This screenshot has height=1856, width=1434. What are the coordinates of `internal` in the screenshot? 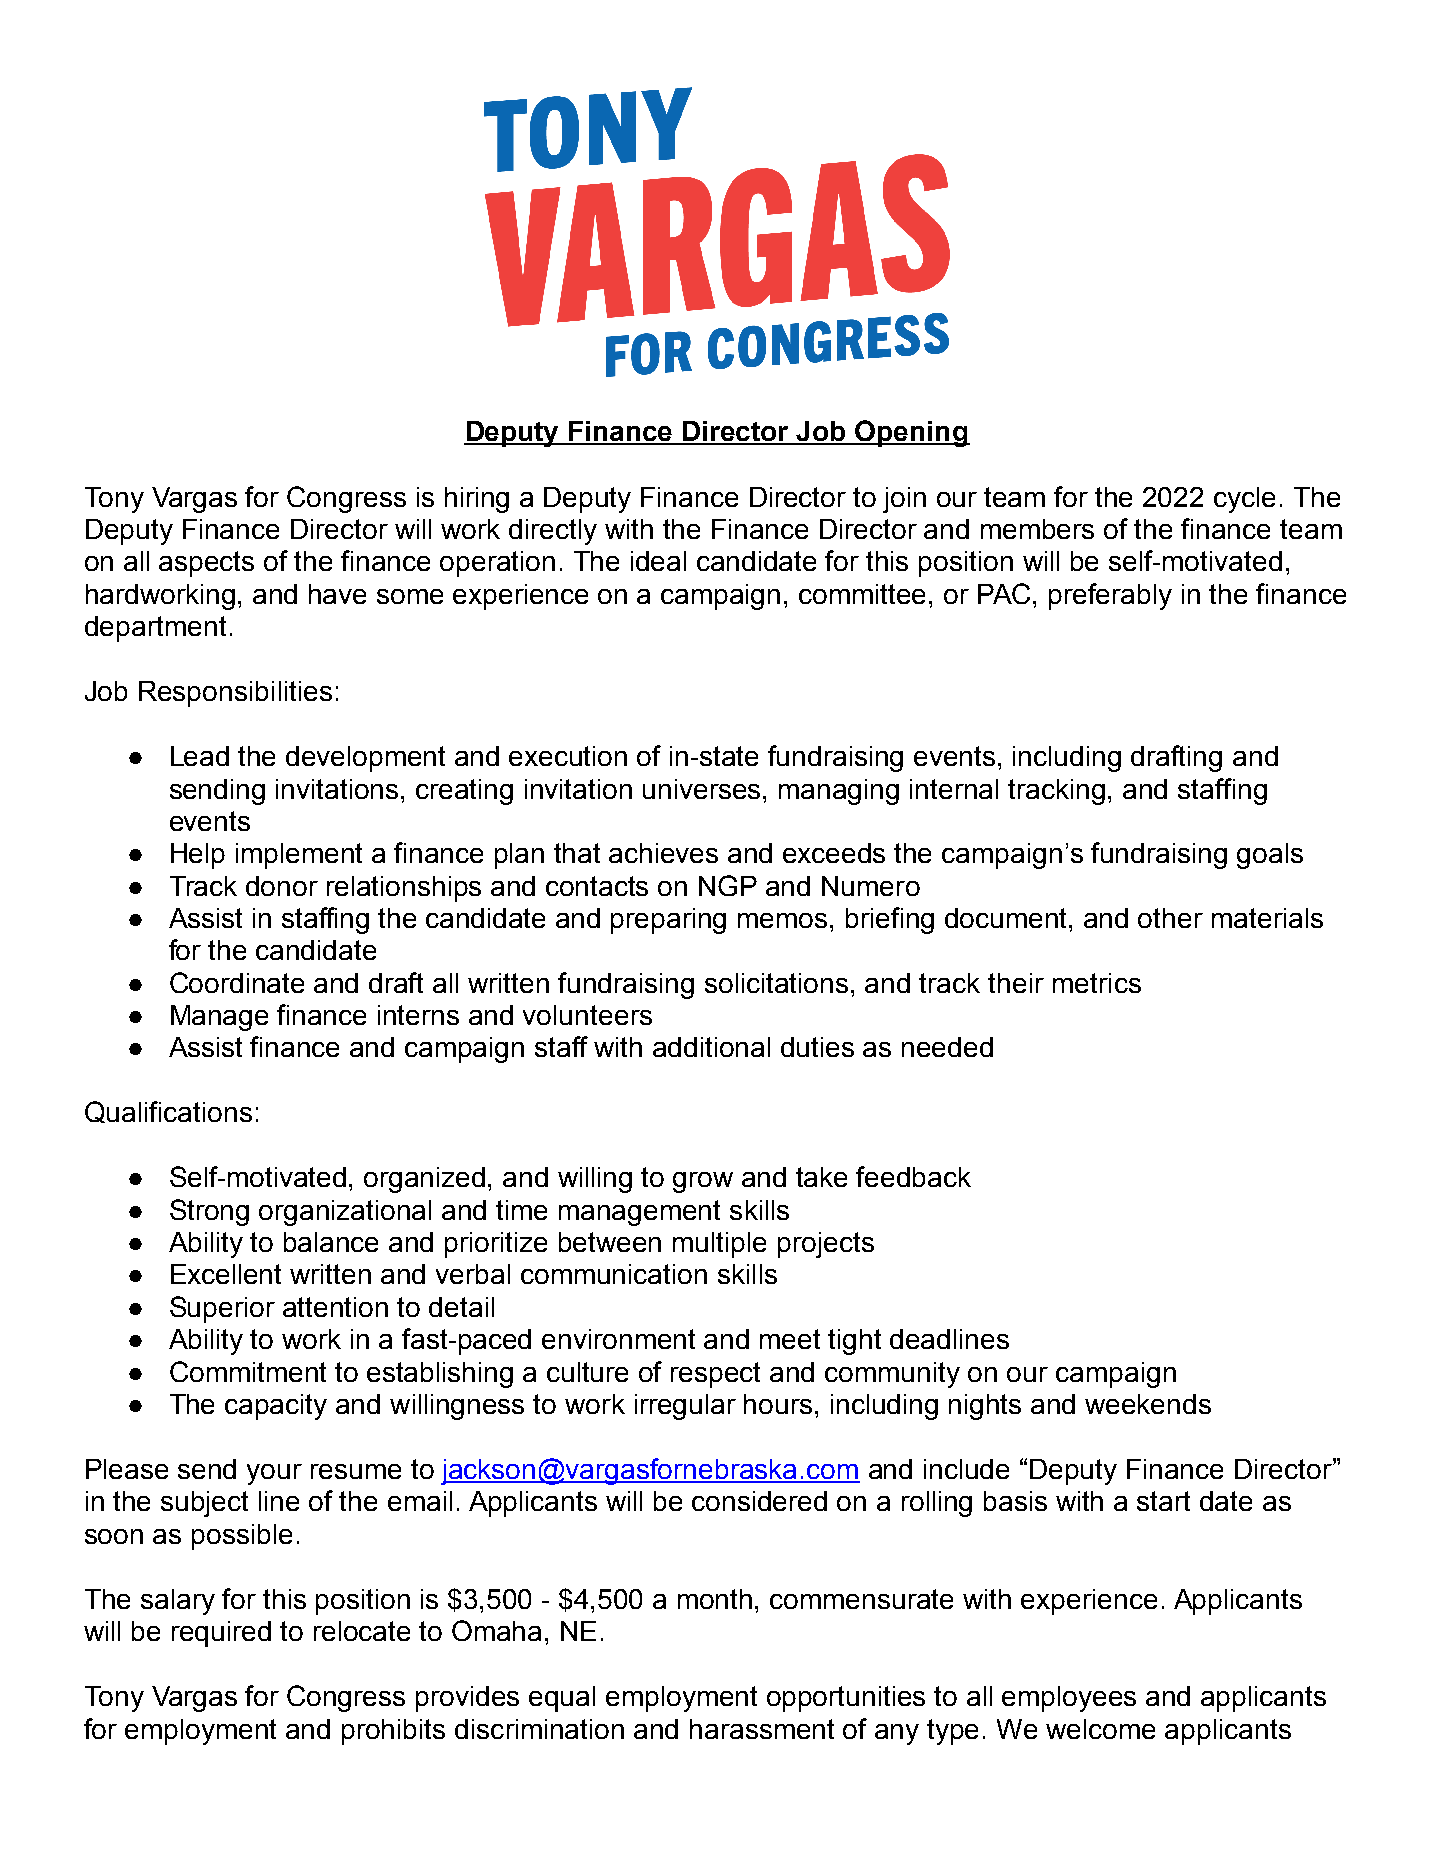 It's located at (954, 789).
